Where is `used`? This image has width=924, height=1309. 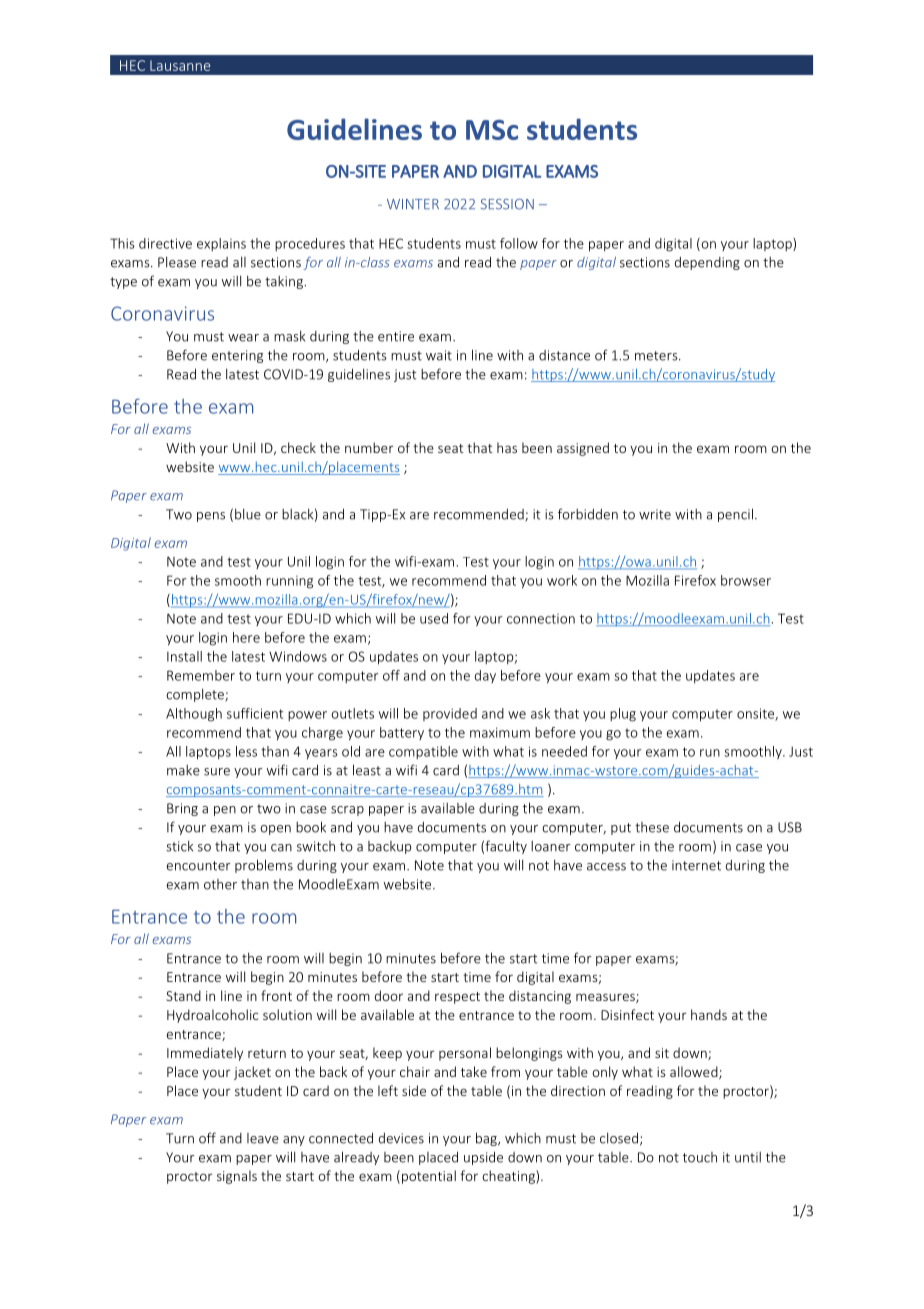 used is located at coordinates (434, 618).
